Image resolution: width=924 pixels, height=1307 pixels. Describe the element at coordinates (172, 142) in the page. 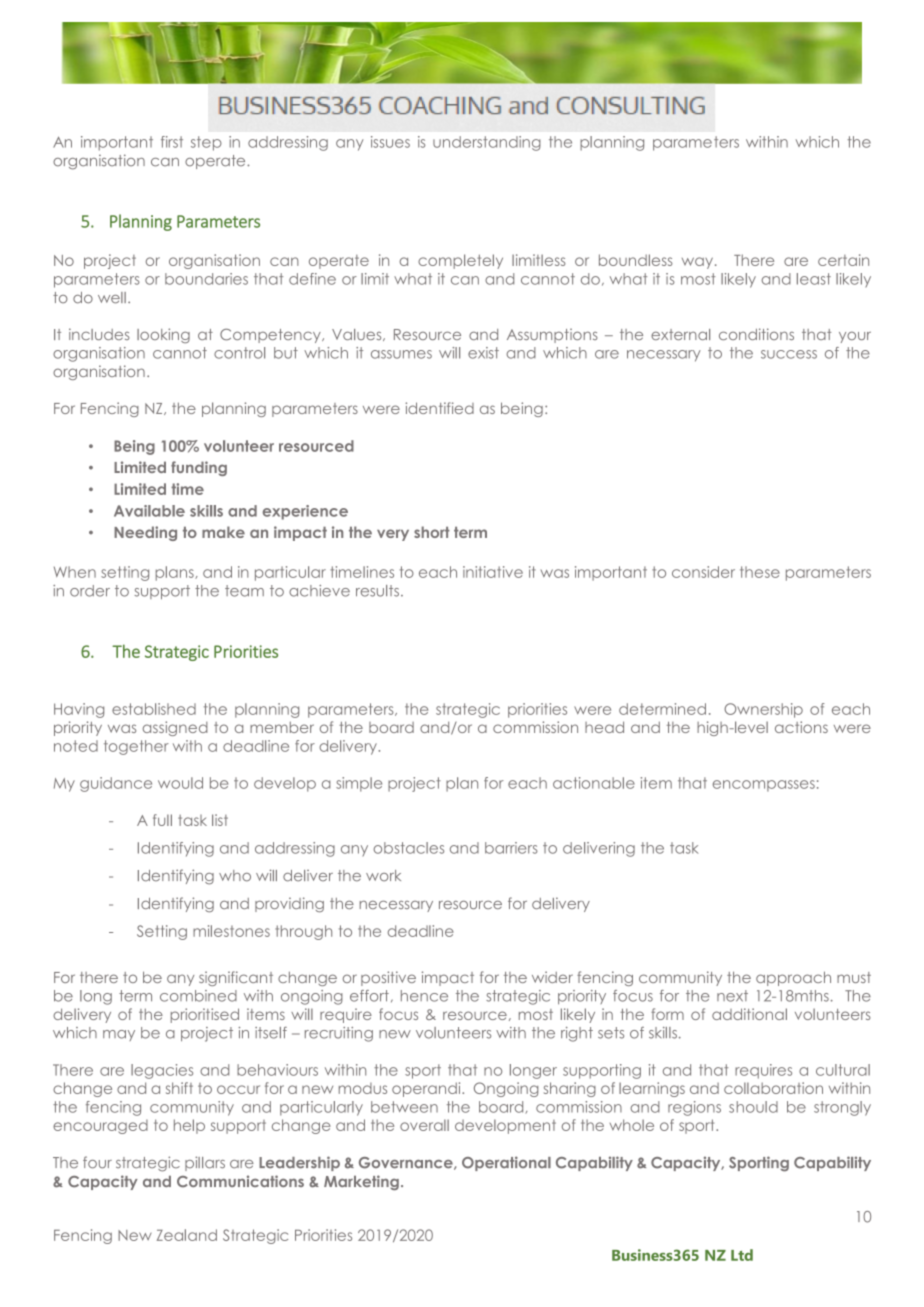

I see `first` at that location.
